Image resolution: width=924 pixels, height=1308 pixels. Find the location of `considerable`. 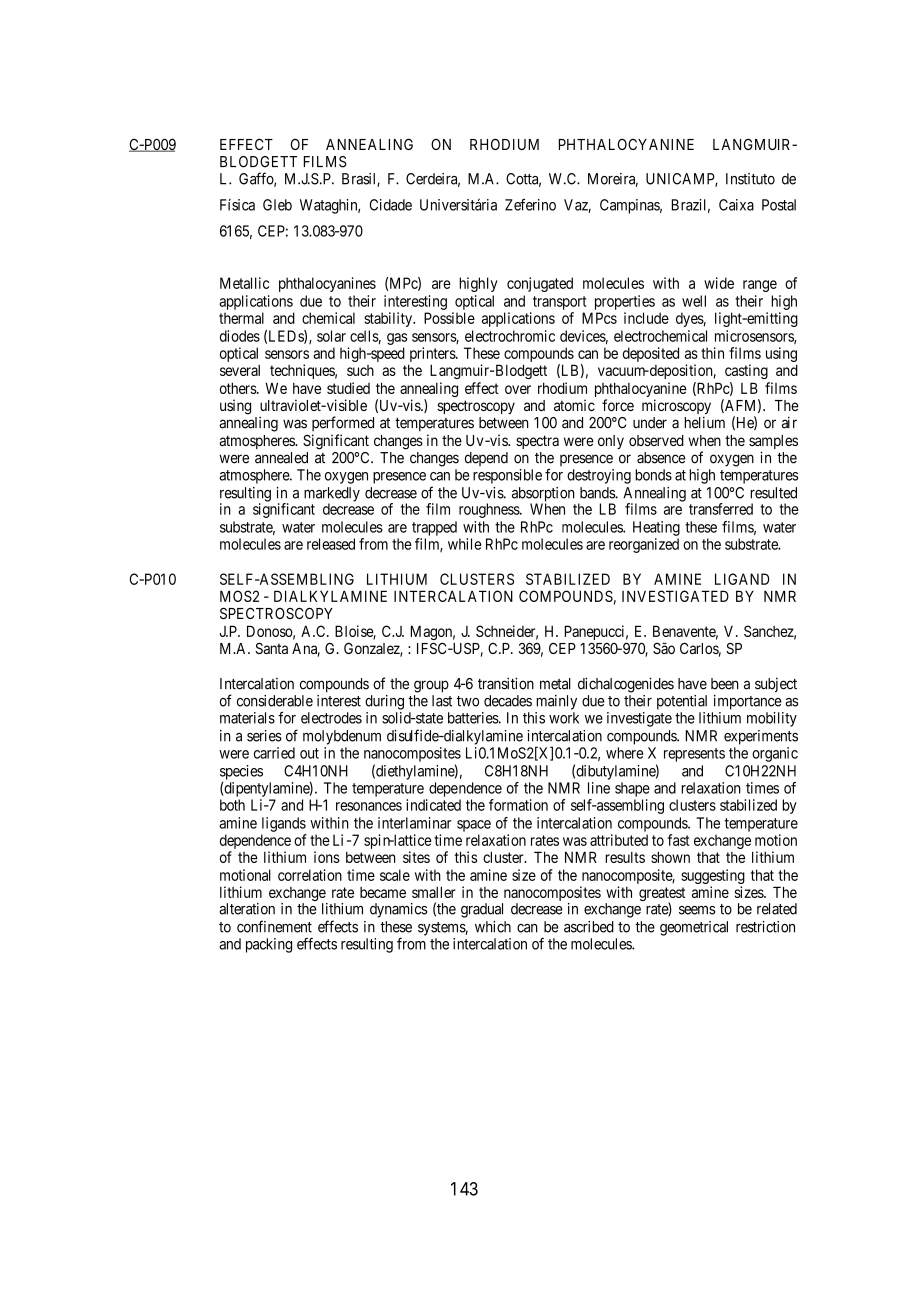

considerable is located at coordinates (275, 701).
